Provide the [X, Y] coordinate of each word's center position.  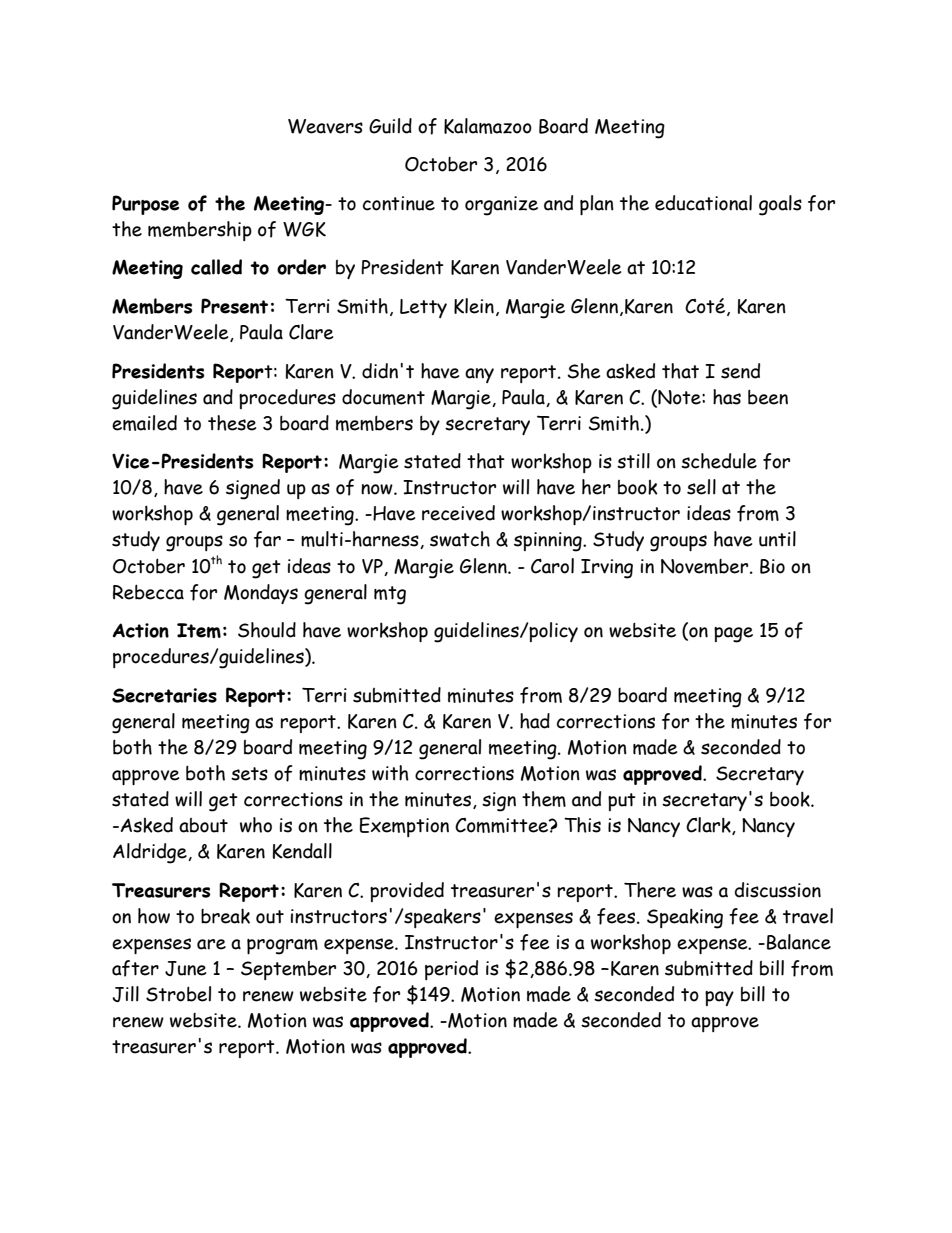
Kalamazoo [488, 126]
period [451, 970]
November [706, 566]
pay [719, 998]
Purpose [145, 205]
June [185, 968]
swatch [460, 539]
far [267, 539]
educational [703, 203]
